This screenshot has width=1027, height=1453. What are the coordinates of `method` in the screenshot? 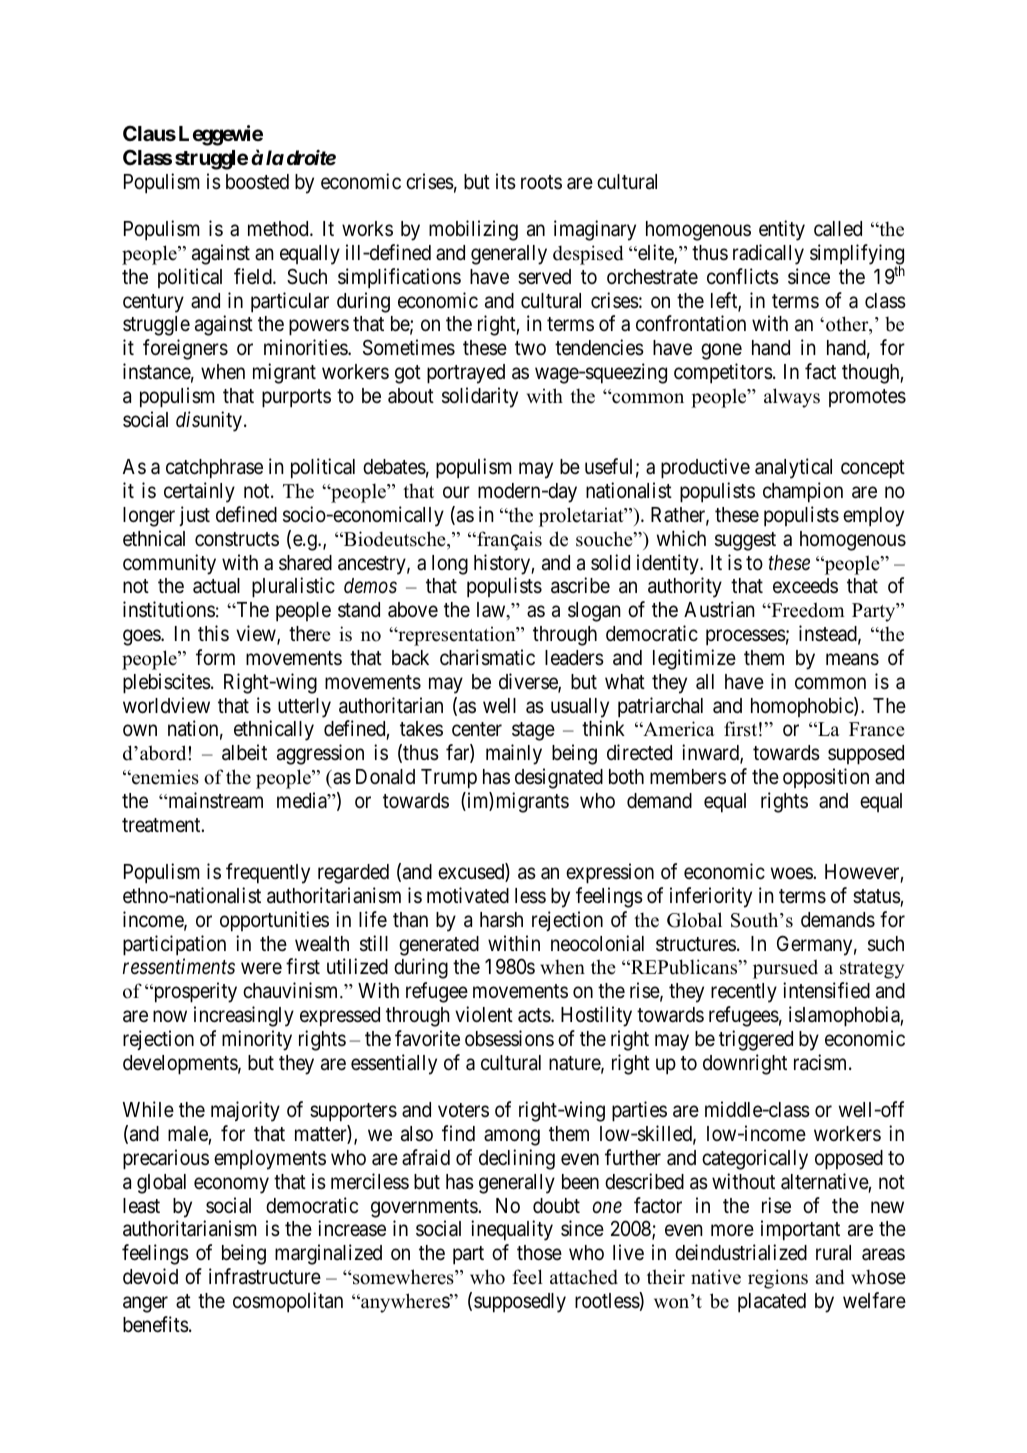 It's located at (279, 229).
